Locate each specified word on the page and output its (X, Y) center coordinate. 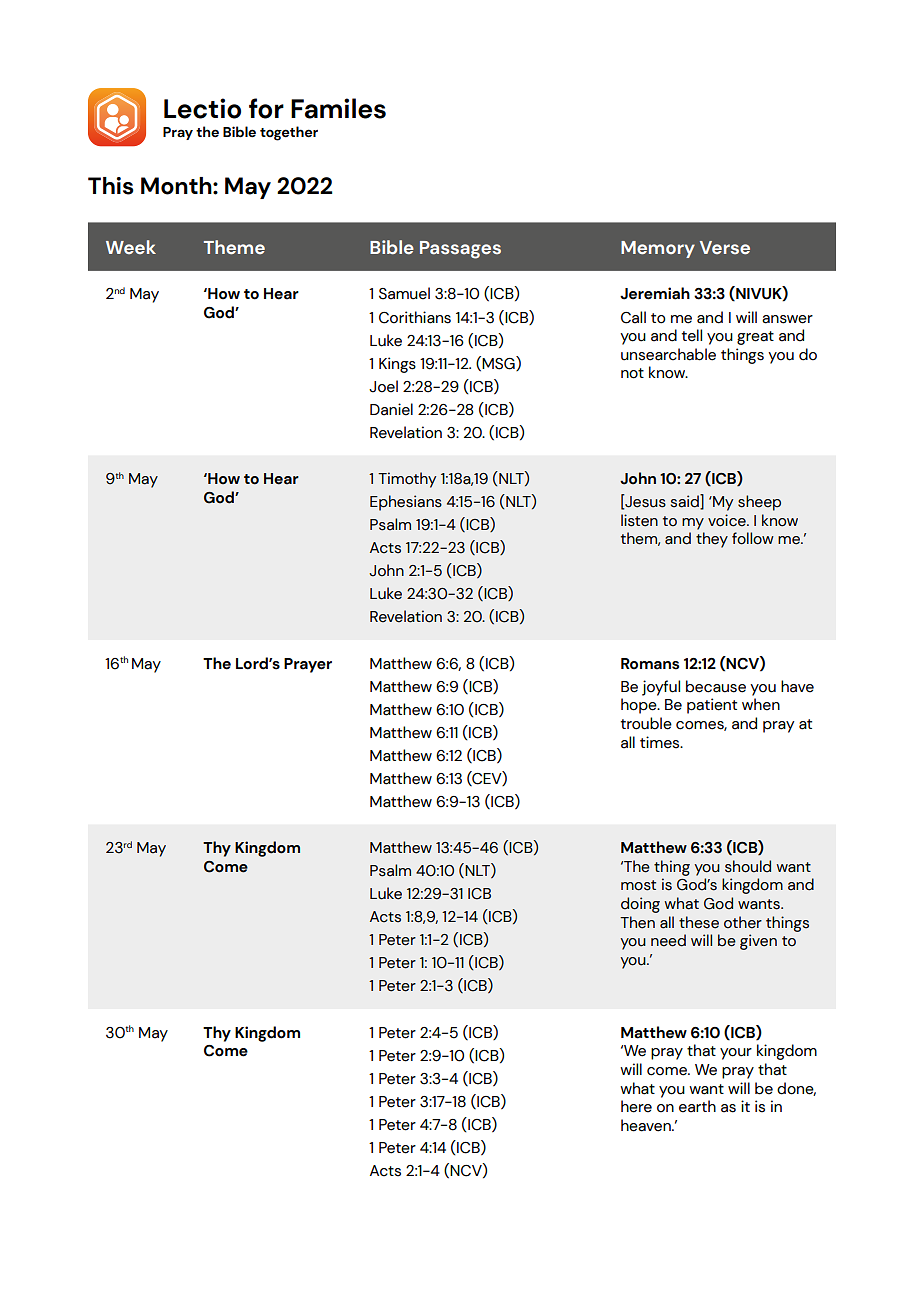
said (686, 501)
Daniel (391, 409)
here (636, 1106)
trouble (646, 723)
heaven (647, 1125)
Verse (725, 248)
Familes (338, 108)
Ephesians (406, 503)
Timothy (407, 480)
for (266, 108)
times (661, 742)
